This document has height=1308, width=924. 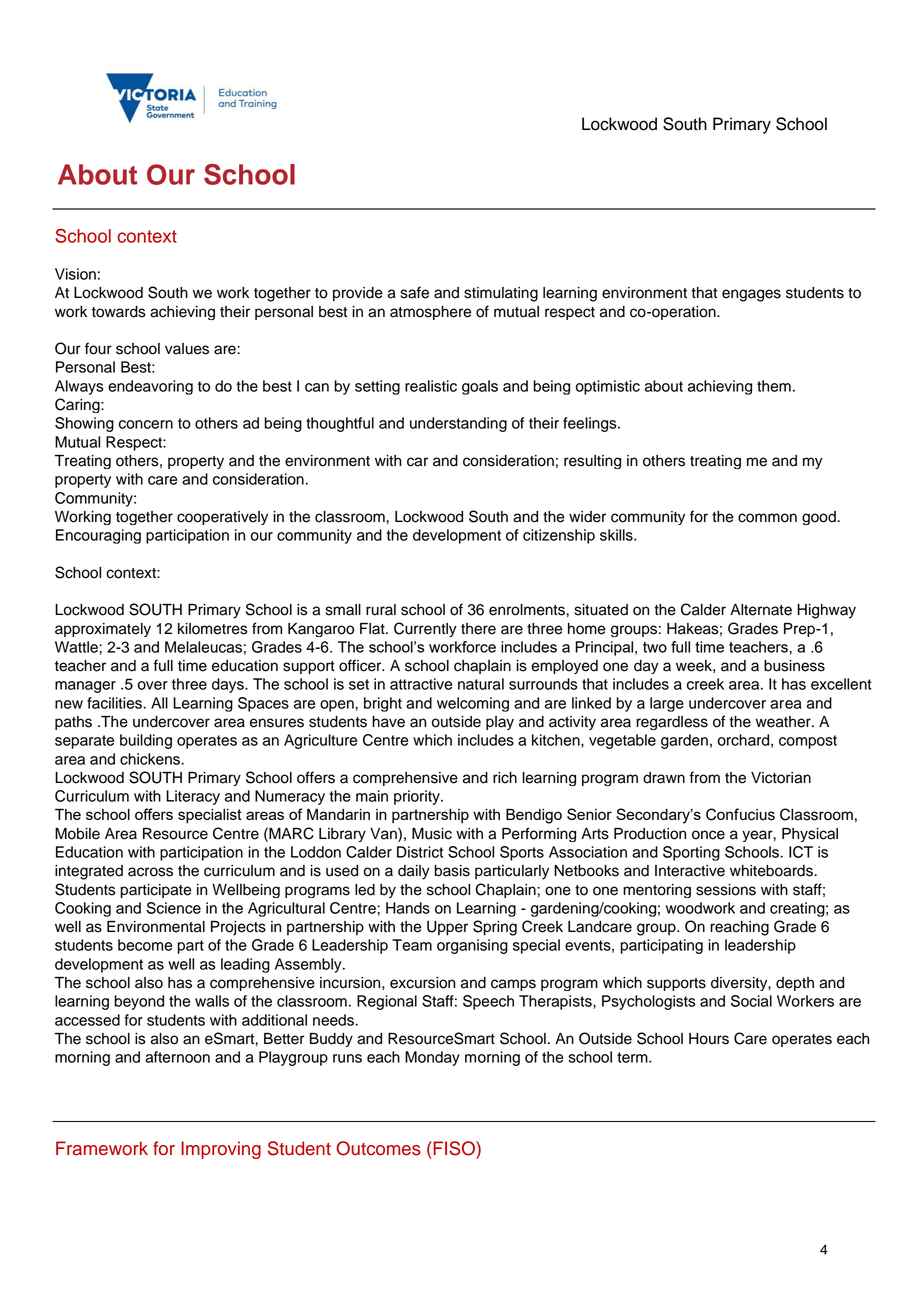 What do you see at coordinates (430, 313) in the document?
I see `atmosphere` at bounding box center [430, 313].
